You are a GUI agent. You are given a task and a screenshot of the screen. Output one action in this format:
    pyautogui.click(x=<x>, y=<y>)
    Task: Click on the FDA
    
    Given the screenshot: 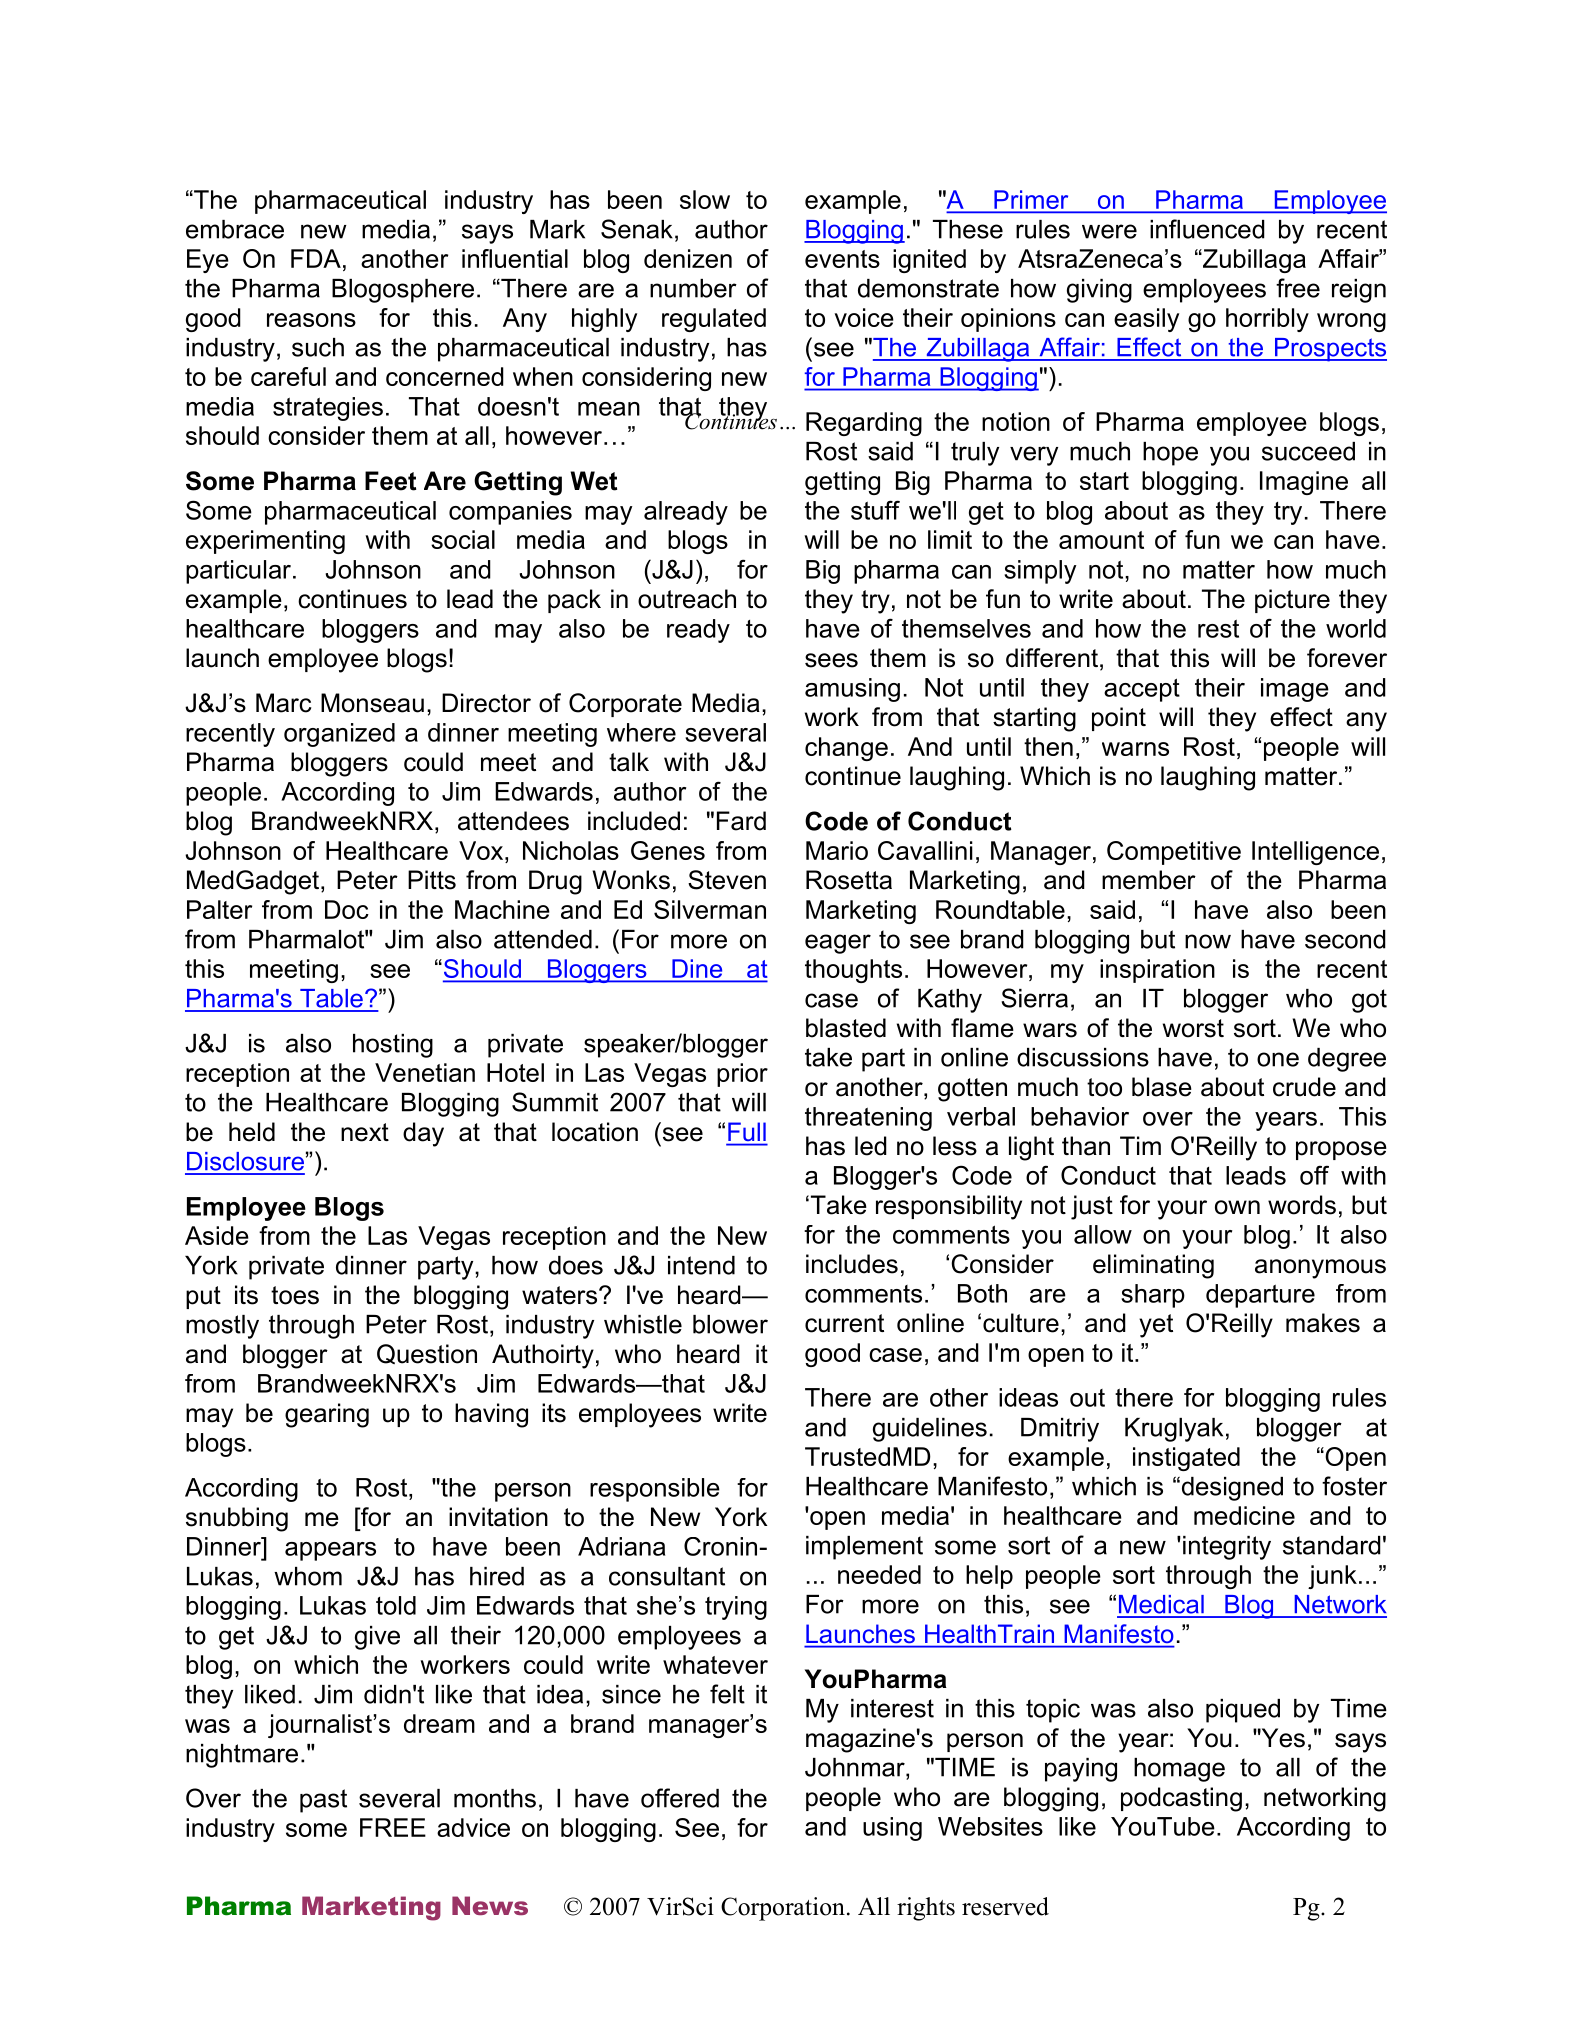 What is the action you would take?
    pyautogui.click(x=316, y=258)
